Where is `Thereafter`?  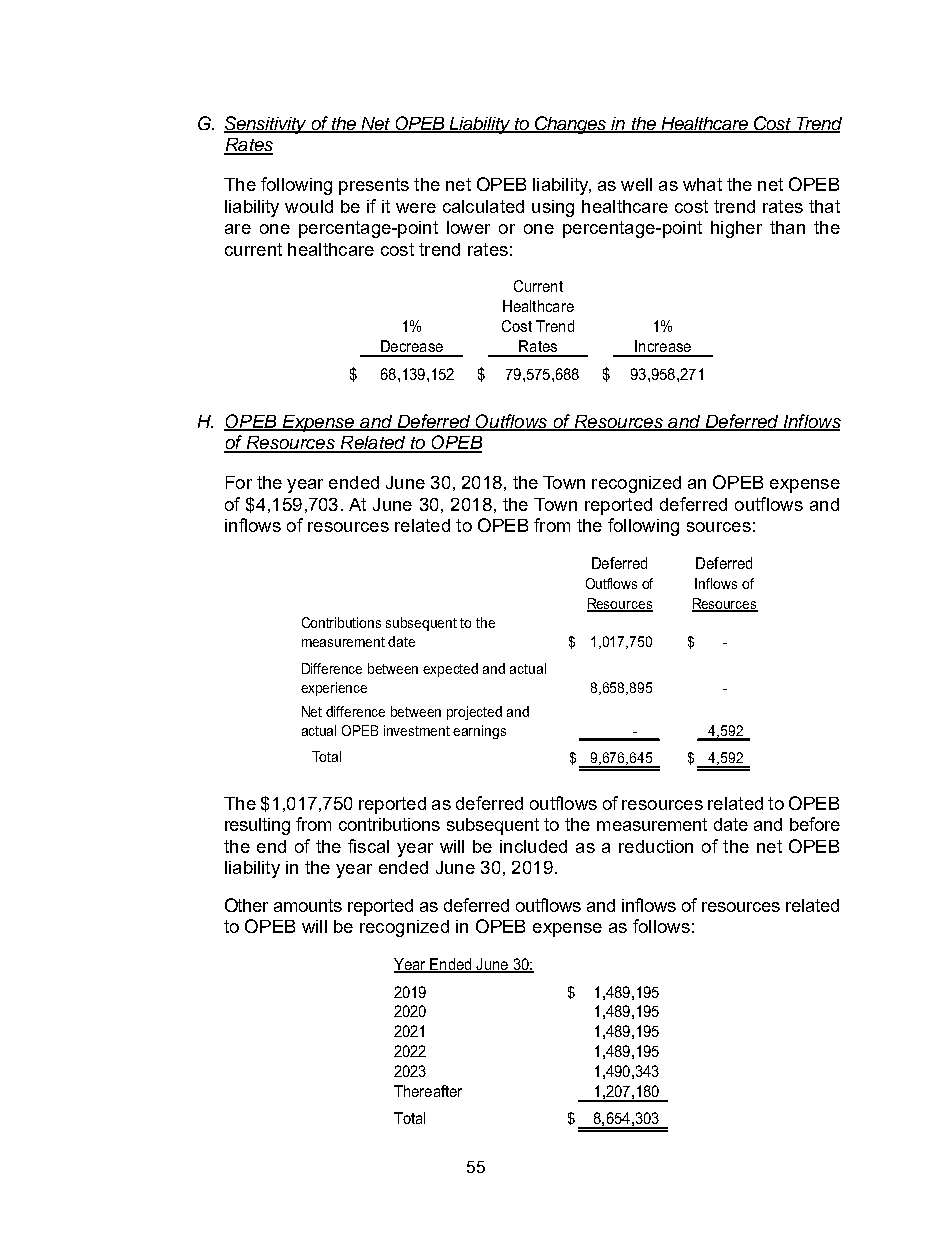 Thereafter is located at coordinates (428, 1091).
